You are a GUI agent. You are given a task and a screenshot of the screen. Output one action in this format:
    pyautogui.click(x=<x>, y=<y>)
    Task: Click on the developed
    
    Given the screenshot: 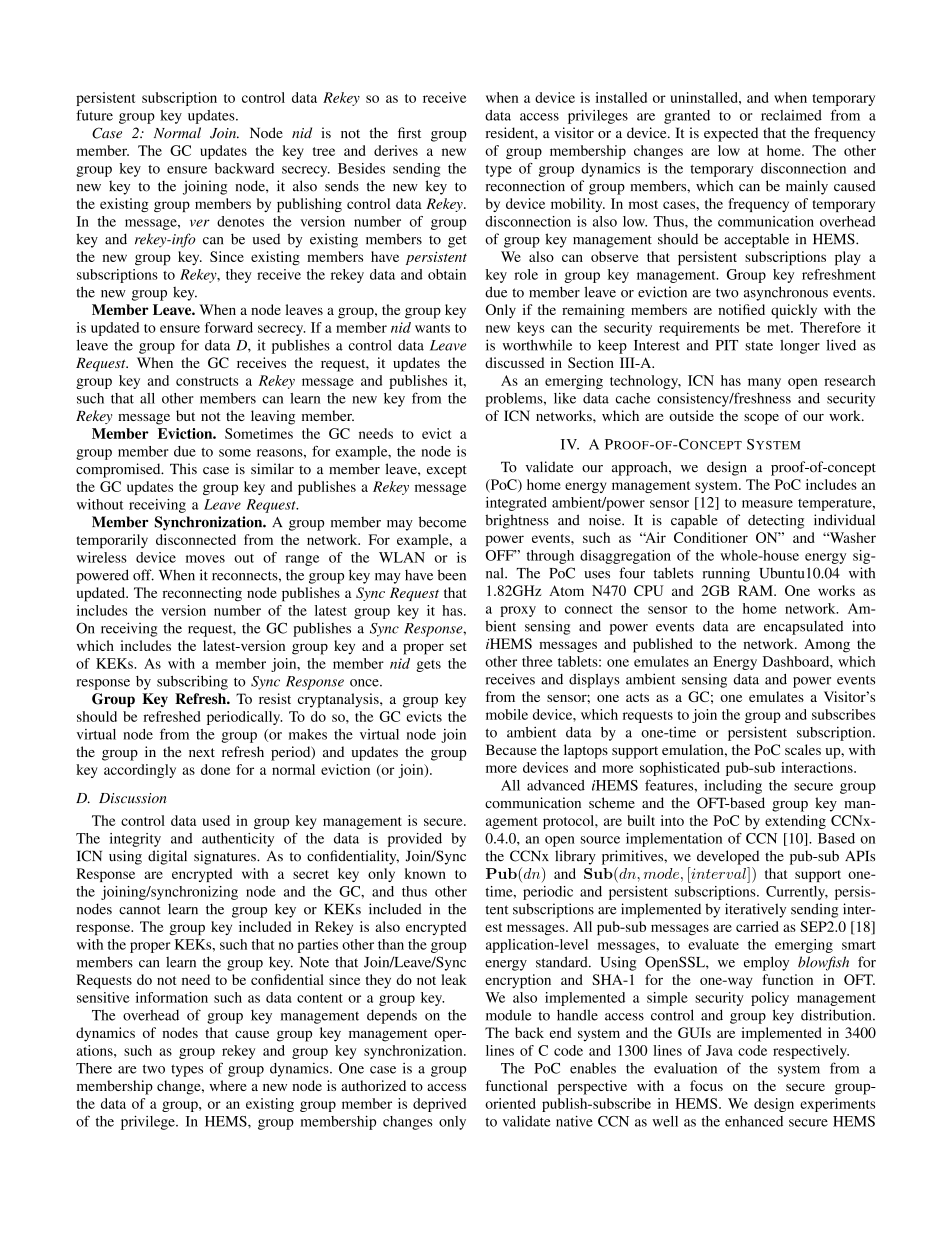 What is the action you would take?
    pyautogui.click(x=728, y=857)
